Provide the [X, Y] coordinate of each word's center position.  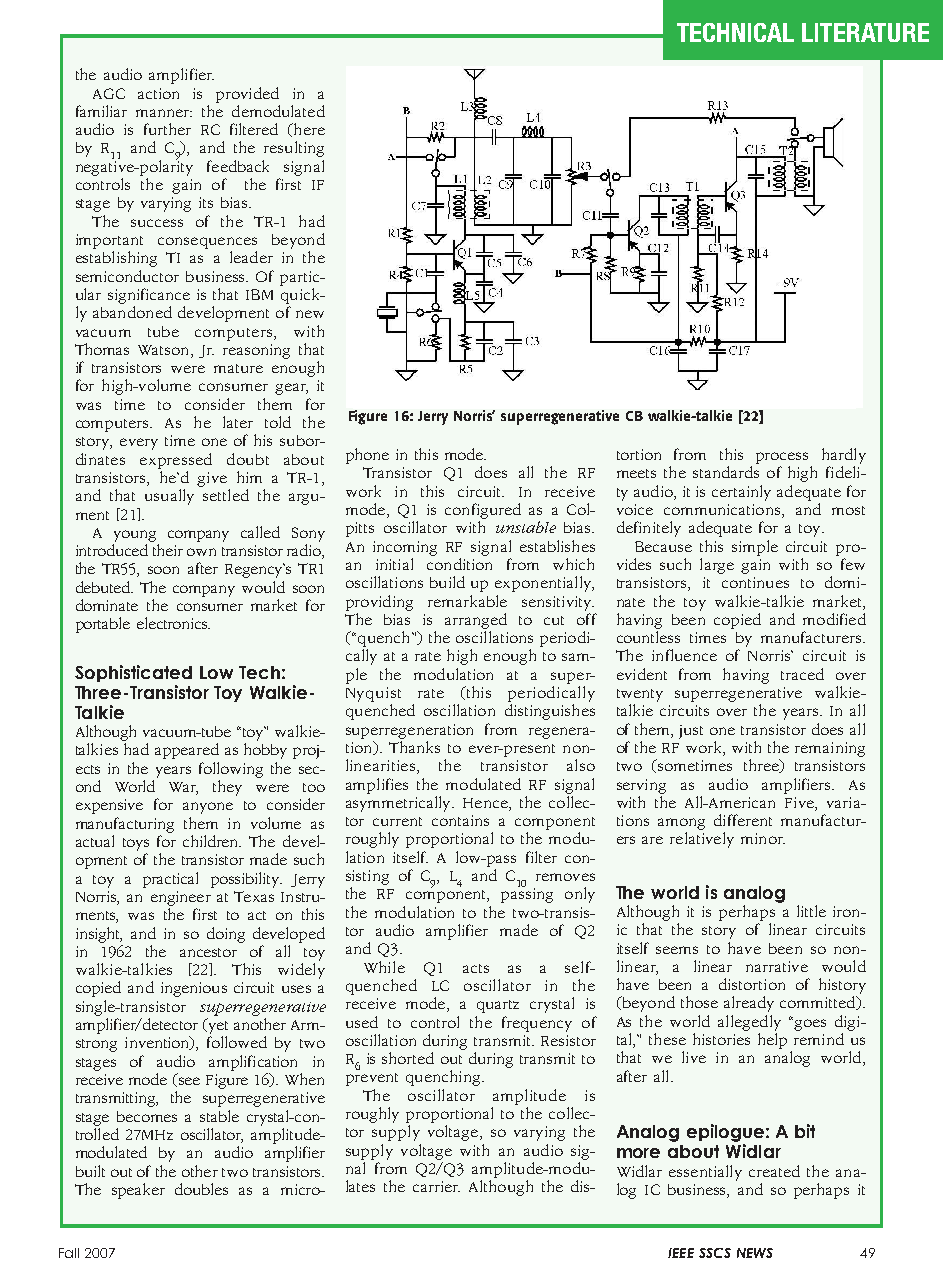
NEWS [755, 1253]
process [782, 458]
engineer [181, 898]
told [278, 422]
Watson [165, 350]
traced [802, 674]
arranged [476, 621]
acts [476, 968]
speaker [138, 1191]
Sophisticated [133, 673]
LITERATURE [865, 32]
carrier [436, 1186]
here [308, 130]
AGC [109, 93]
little [811, 911]
